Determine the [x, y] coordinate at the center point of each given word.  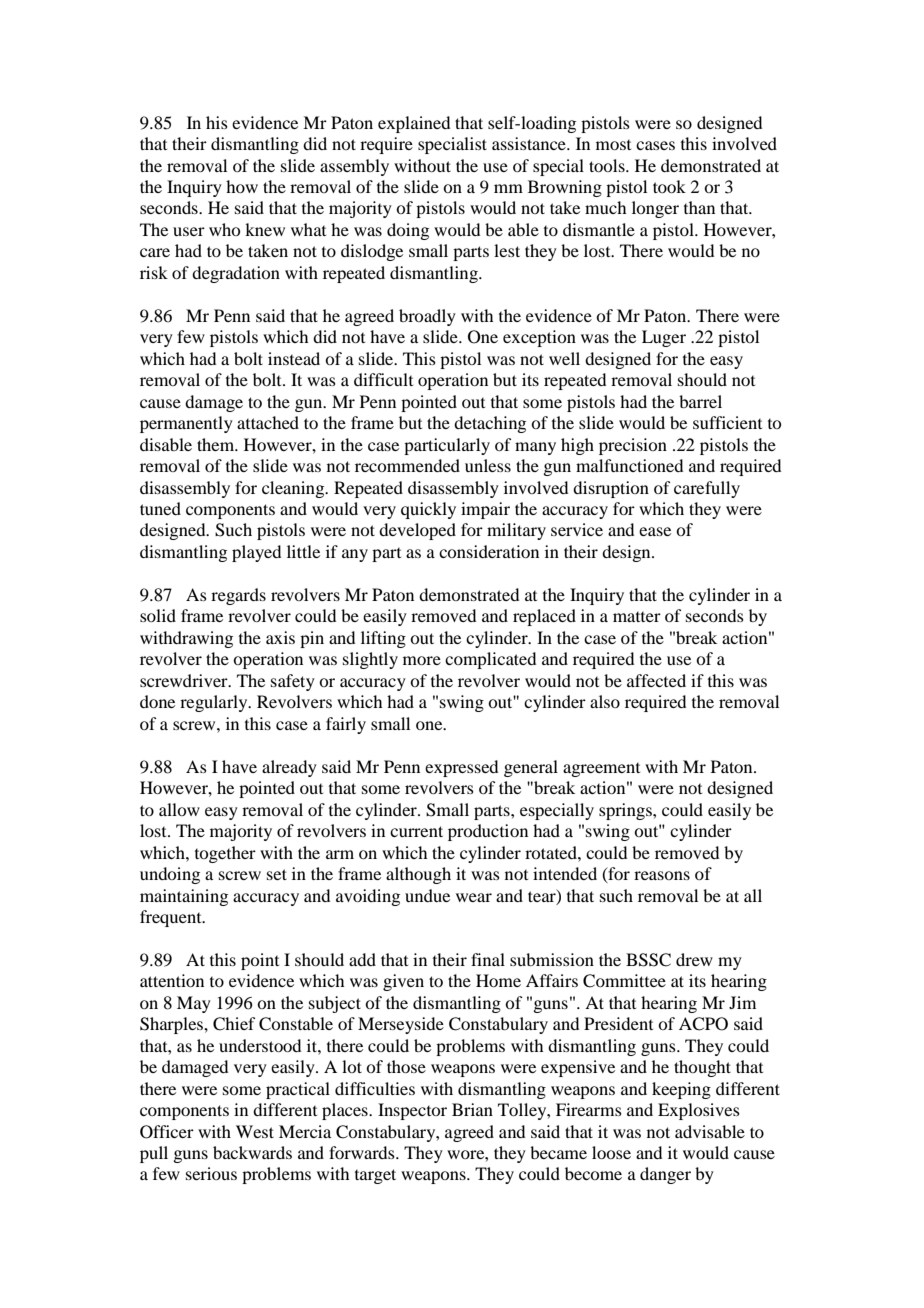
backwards [252, 1152]
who [224, 229]
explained [414, 124]
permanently [186, 424]
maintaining [184, 897]
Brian [472, 1109]
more [422, 660]
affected [656, 680]
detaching [490, 424]
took [669, 186]
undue [427, 895]
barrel [700, 401]
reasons [662, 875]
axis [280, 637]
